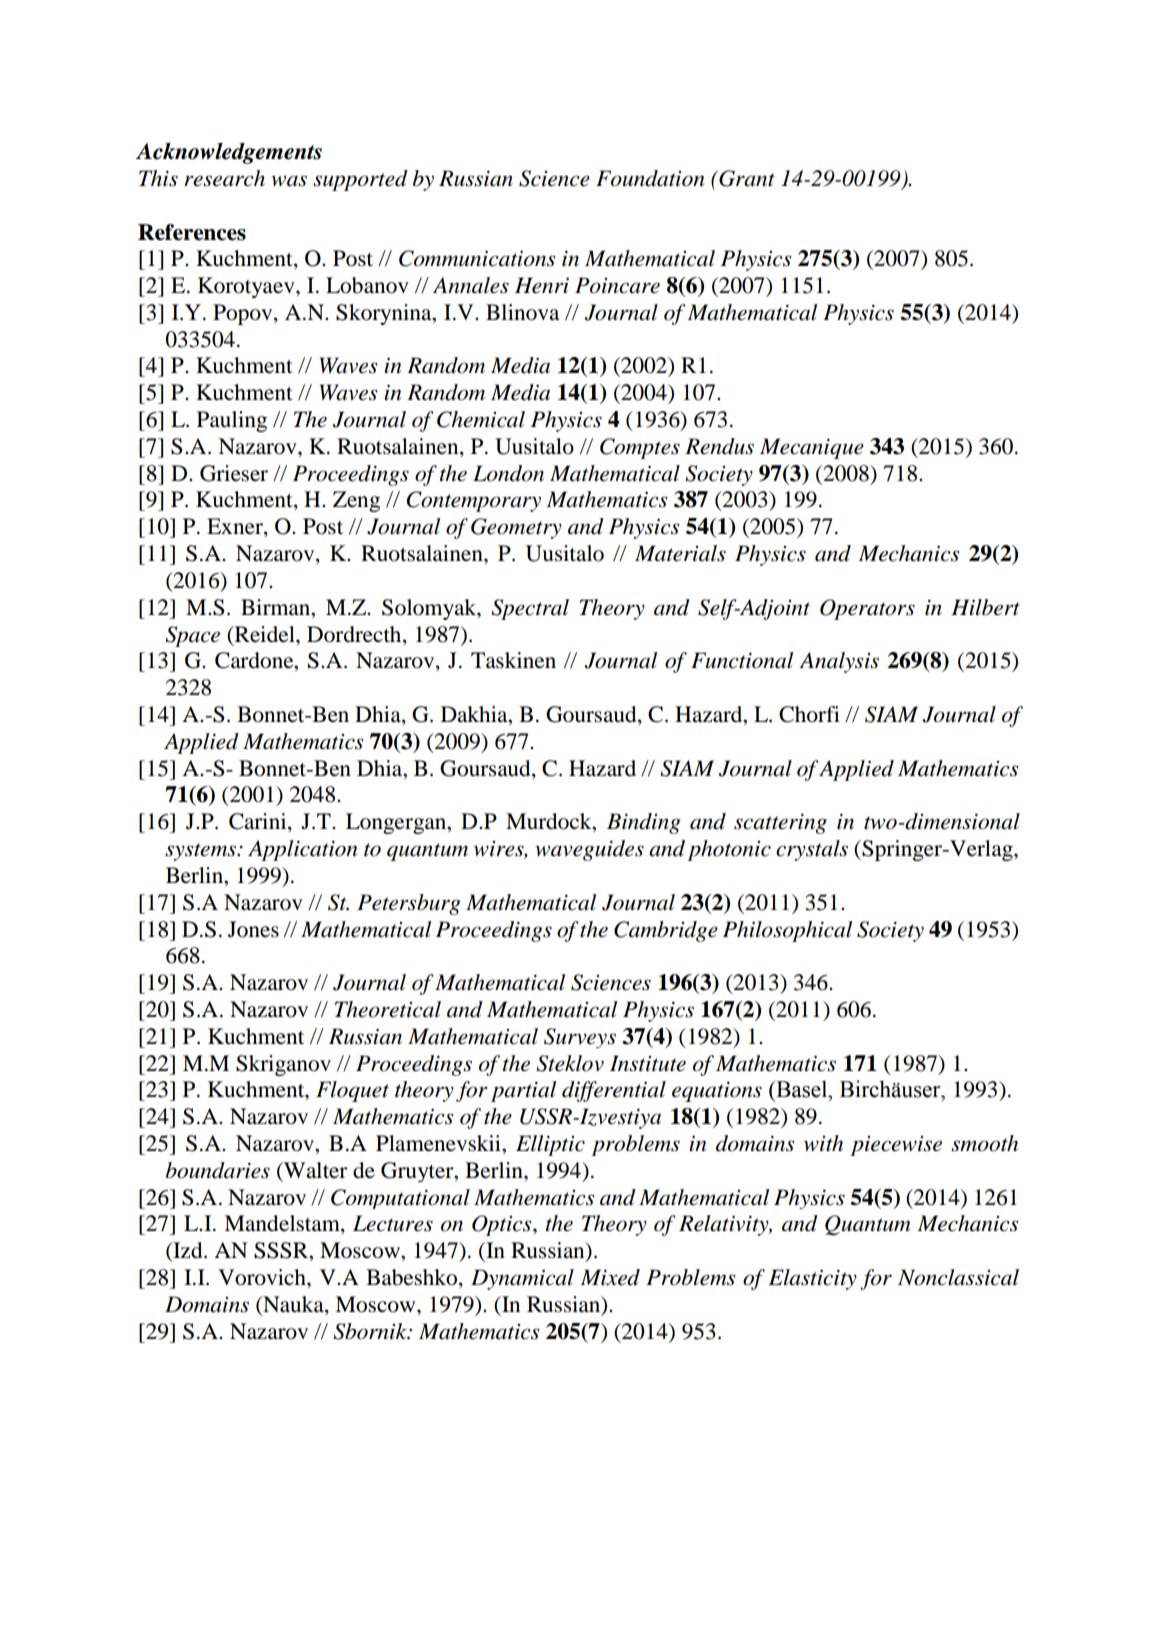 Image resolution: width=1157 pixels, height=1636 pixels. I want to click on Grant, so click(746, 178).
